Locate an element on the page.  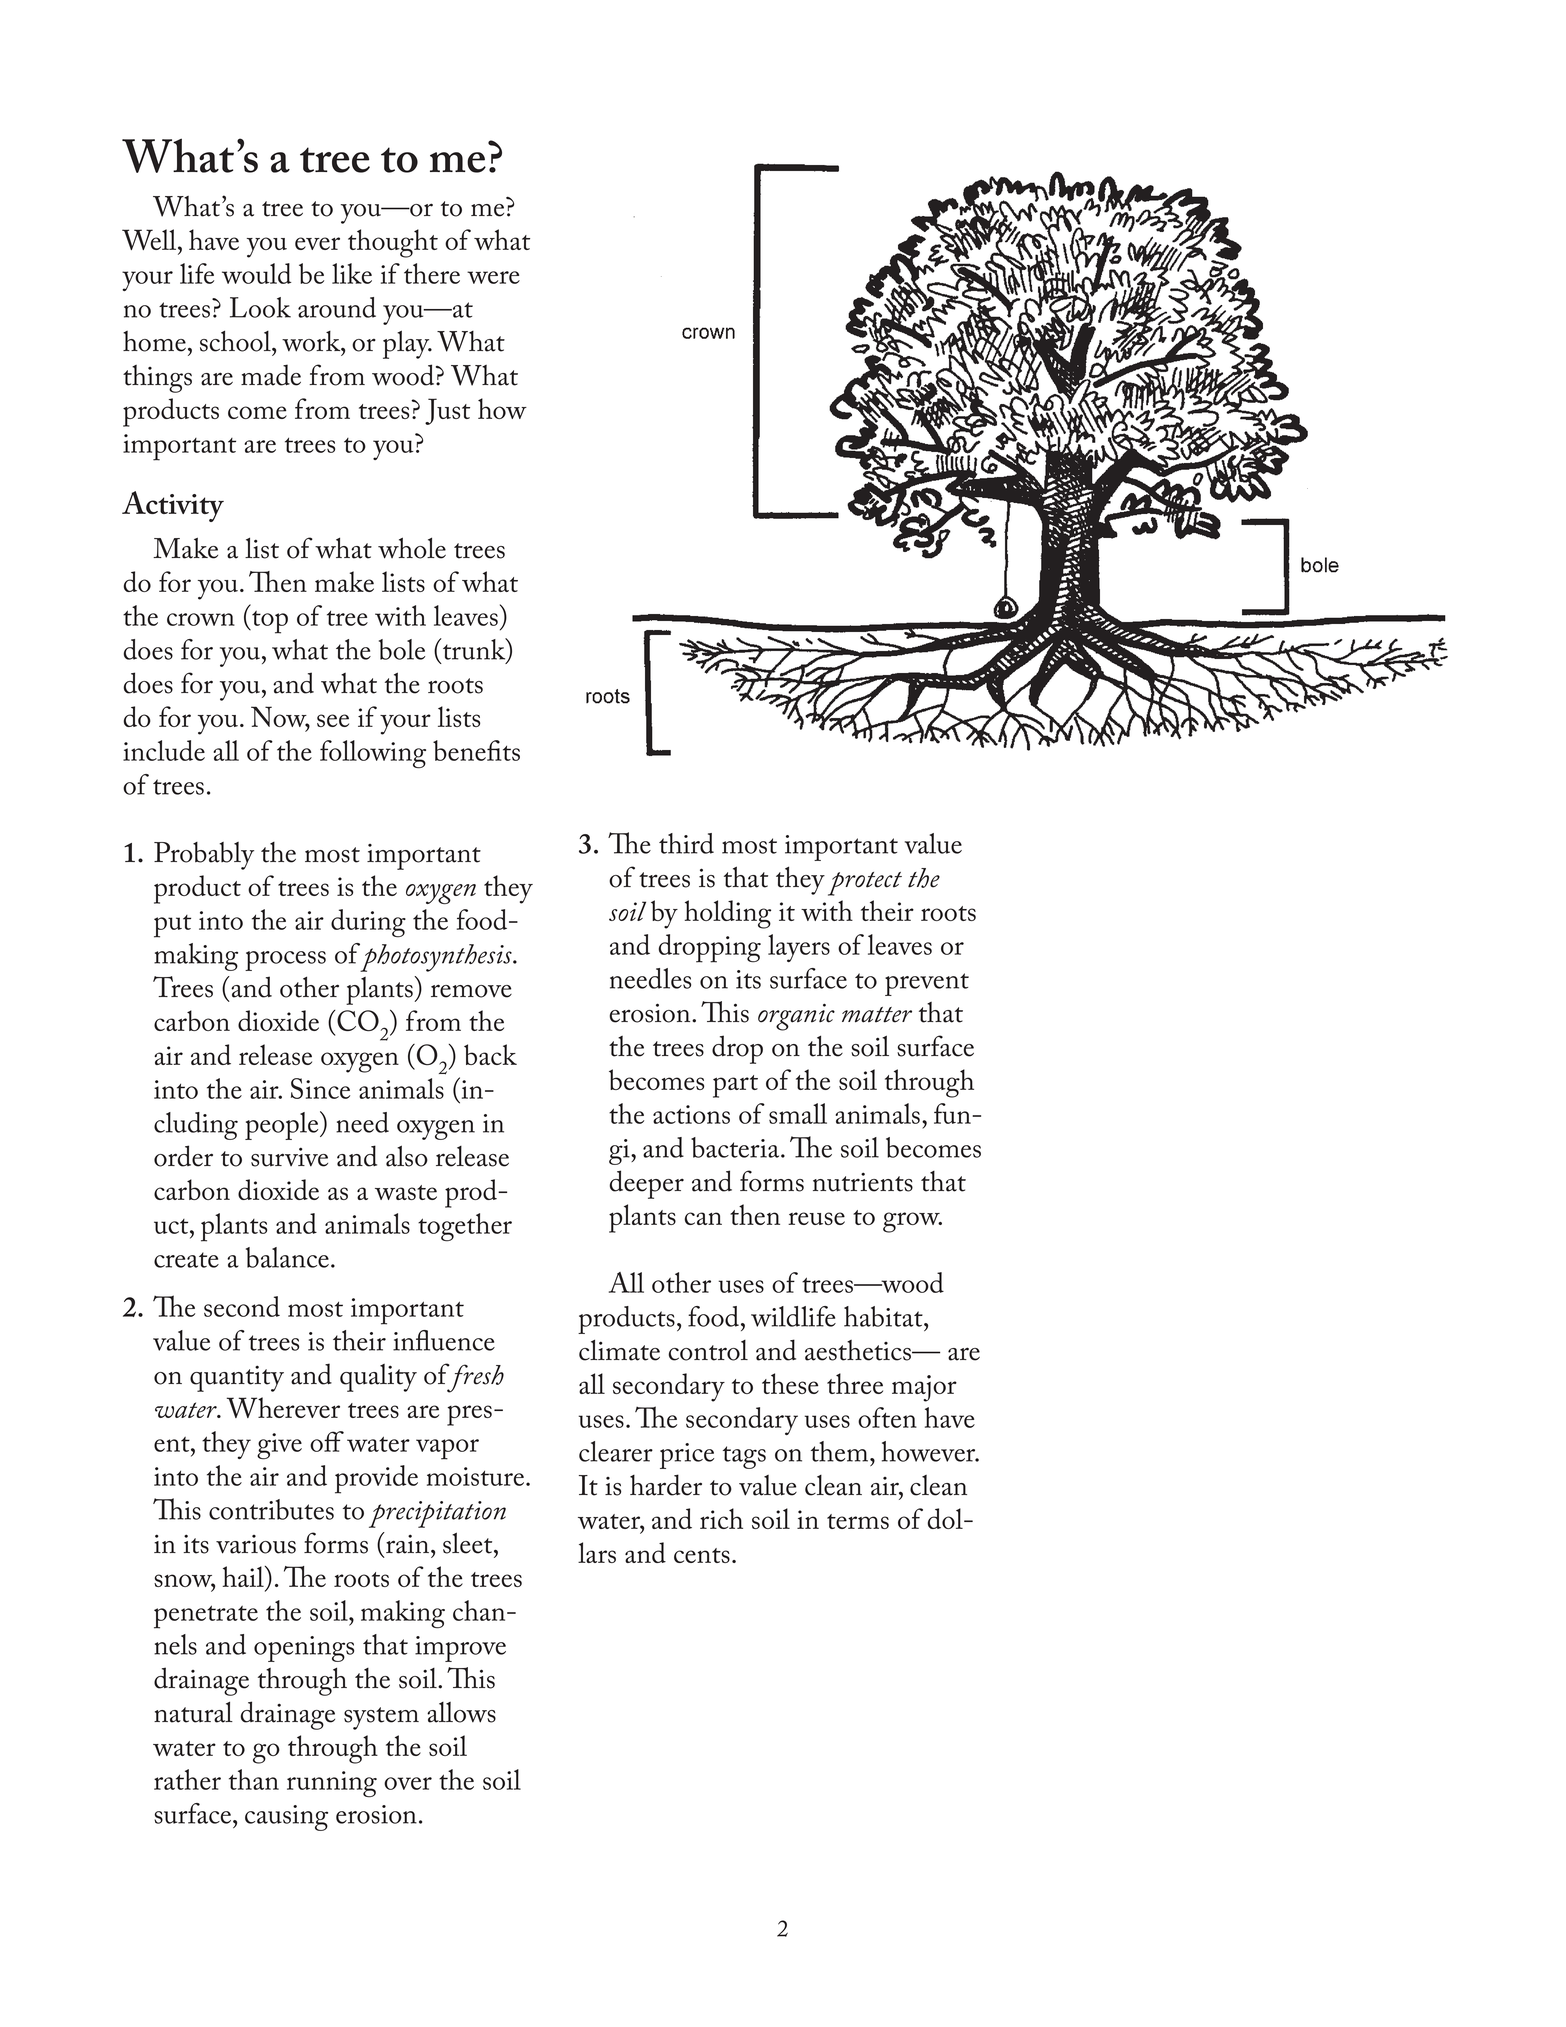
were is located at coordinates (493, 277).
